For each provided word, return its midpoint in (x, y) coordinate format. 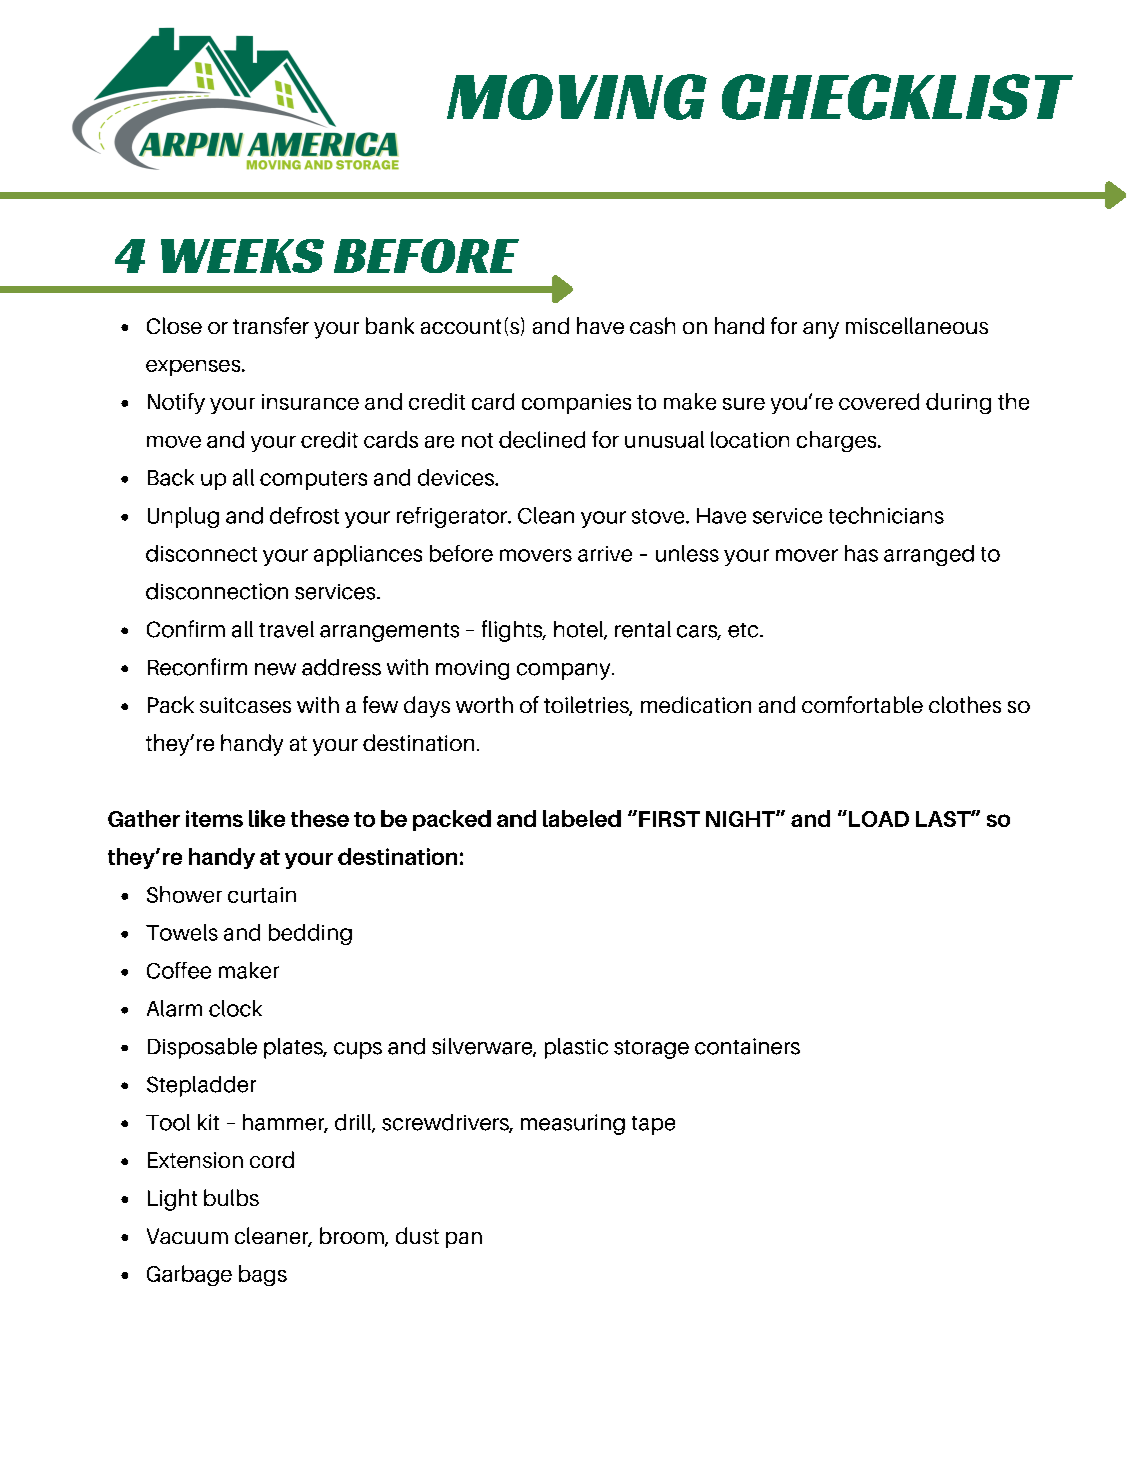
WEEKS (242, 256)
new (275, 669)
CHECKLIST (897, 97)
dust (417, 1235)
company (565, 671)
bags (263, 1275)
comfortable (862, 704)
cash (652, 325)
